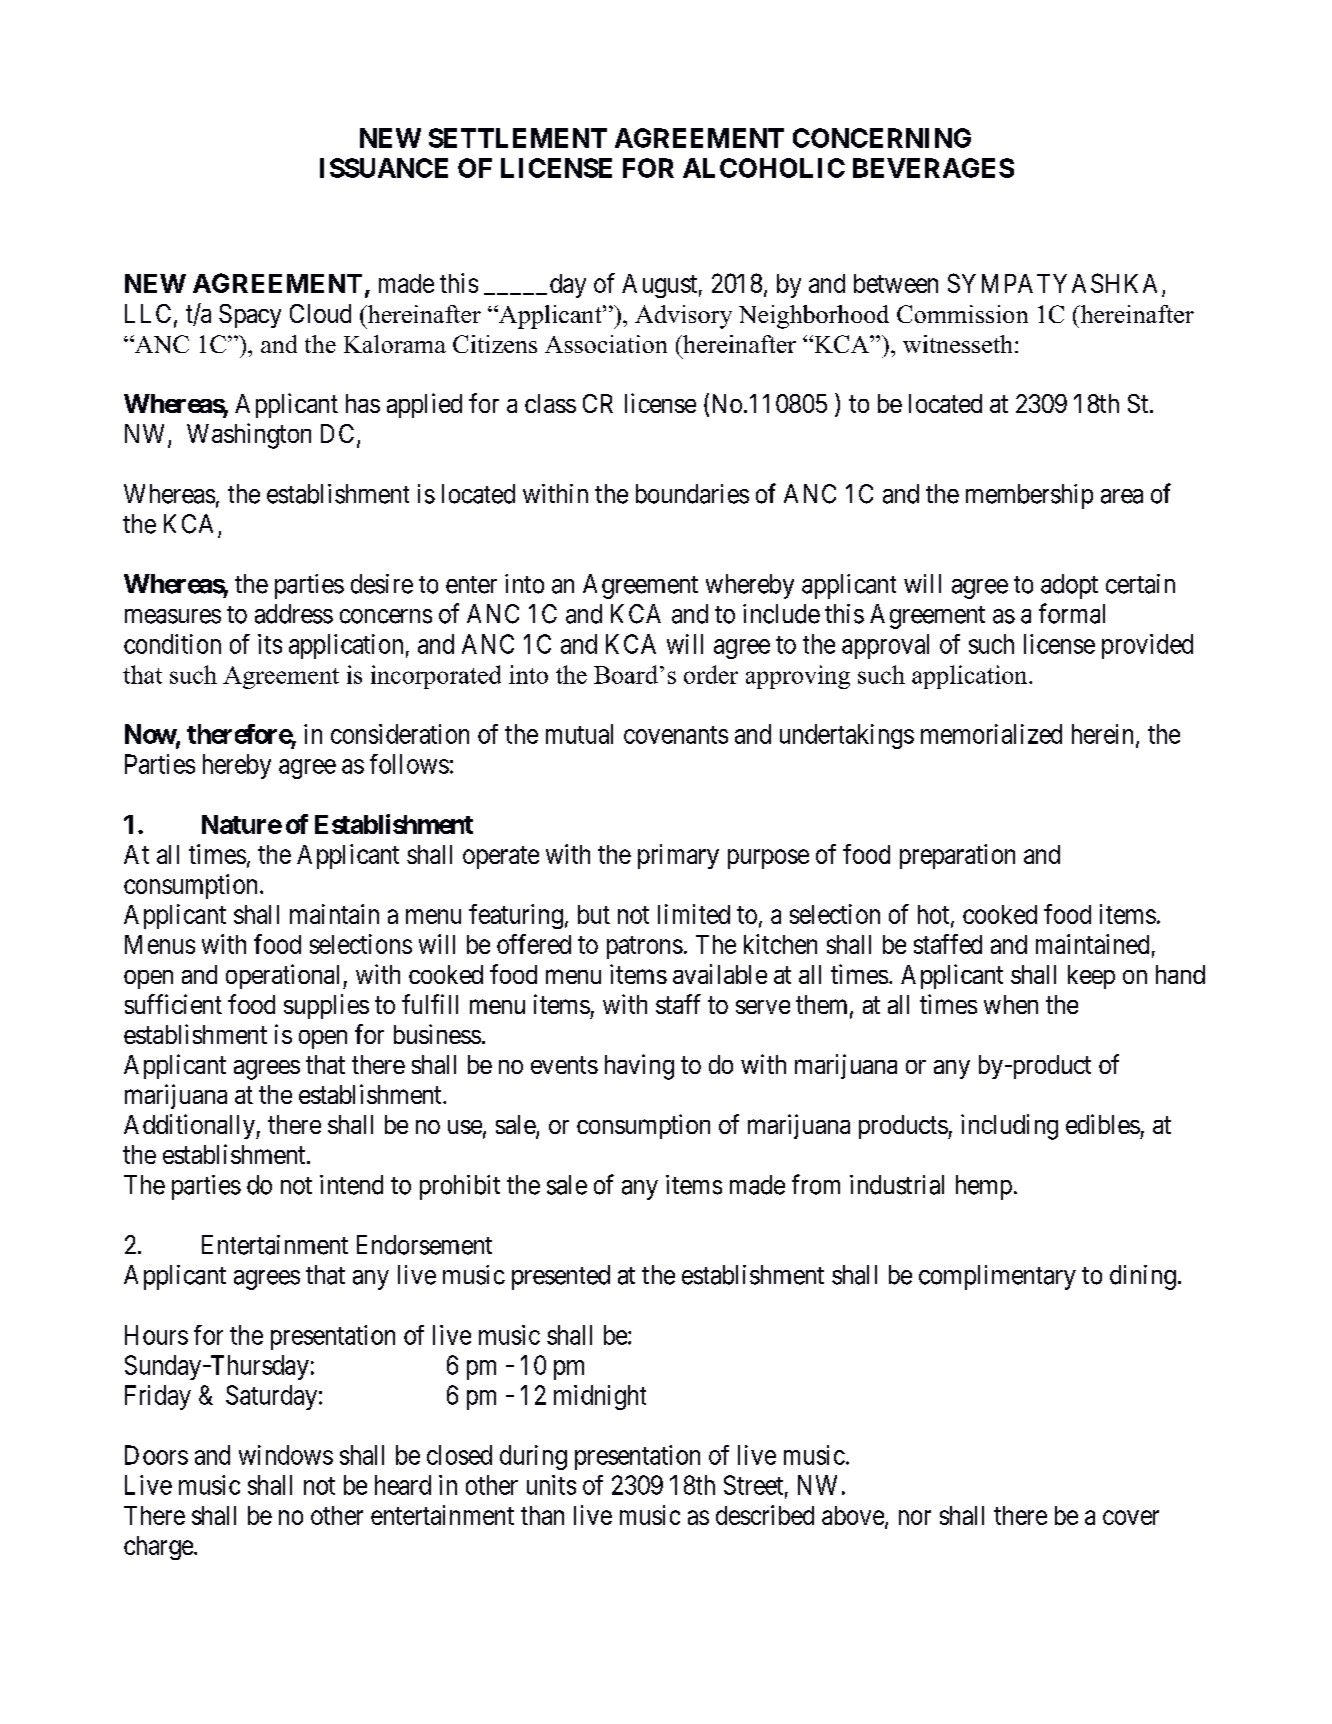  I want to click on operational, so click(285, 976).
